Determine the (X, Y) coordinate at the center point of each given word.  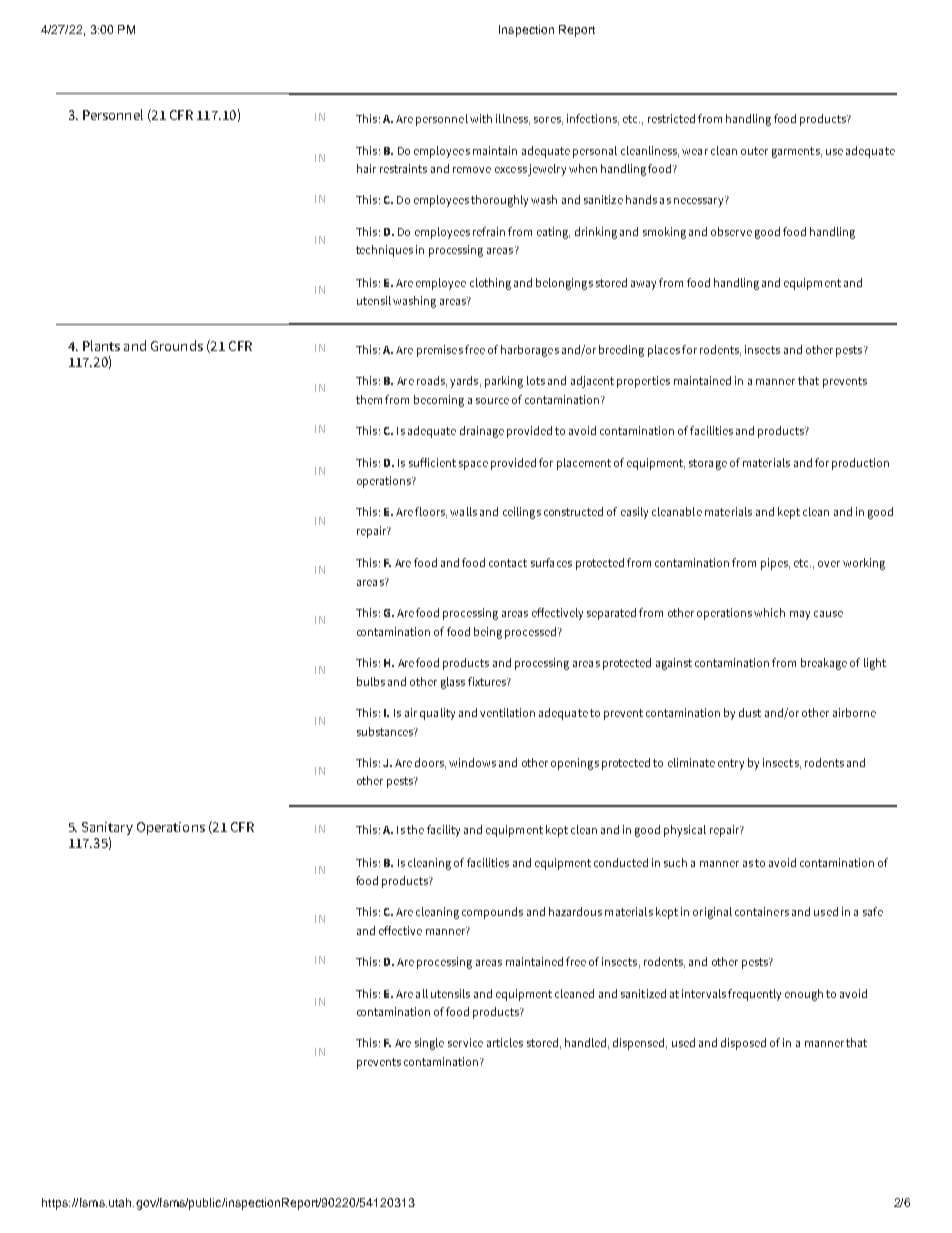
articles (505, 1042)
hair (366, 168)
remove (472, 170)
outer (754, 151)
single (429, 1044)
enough (804, 995)
